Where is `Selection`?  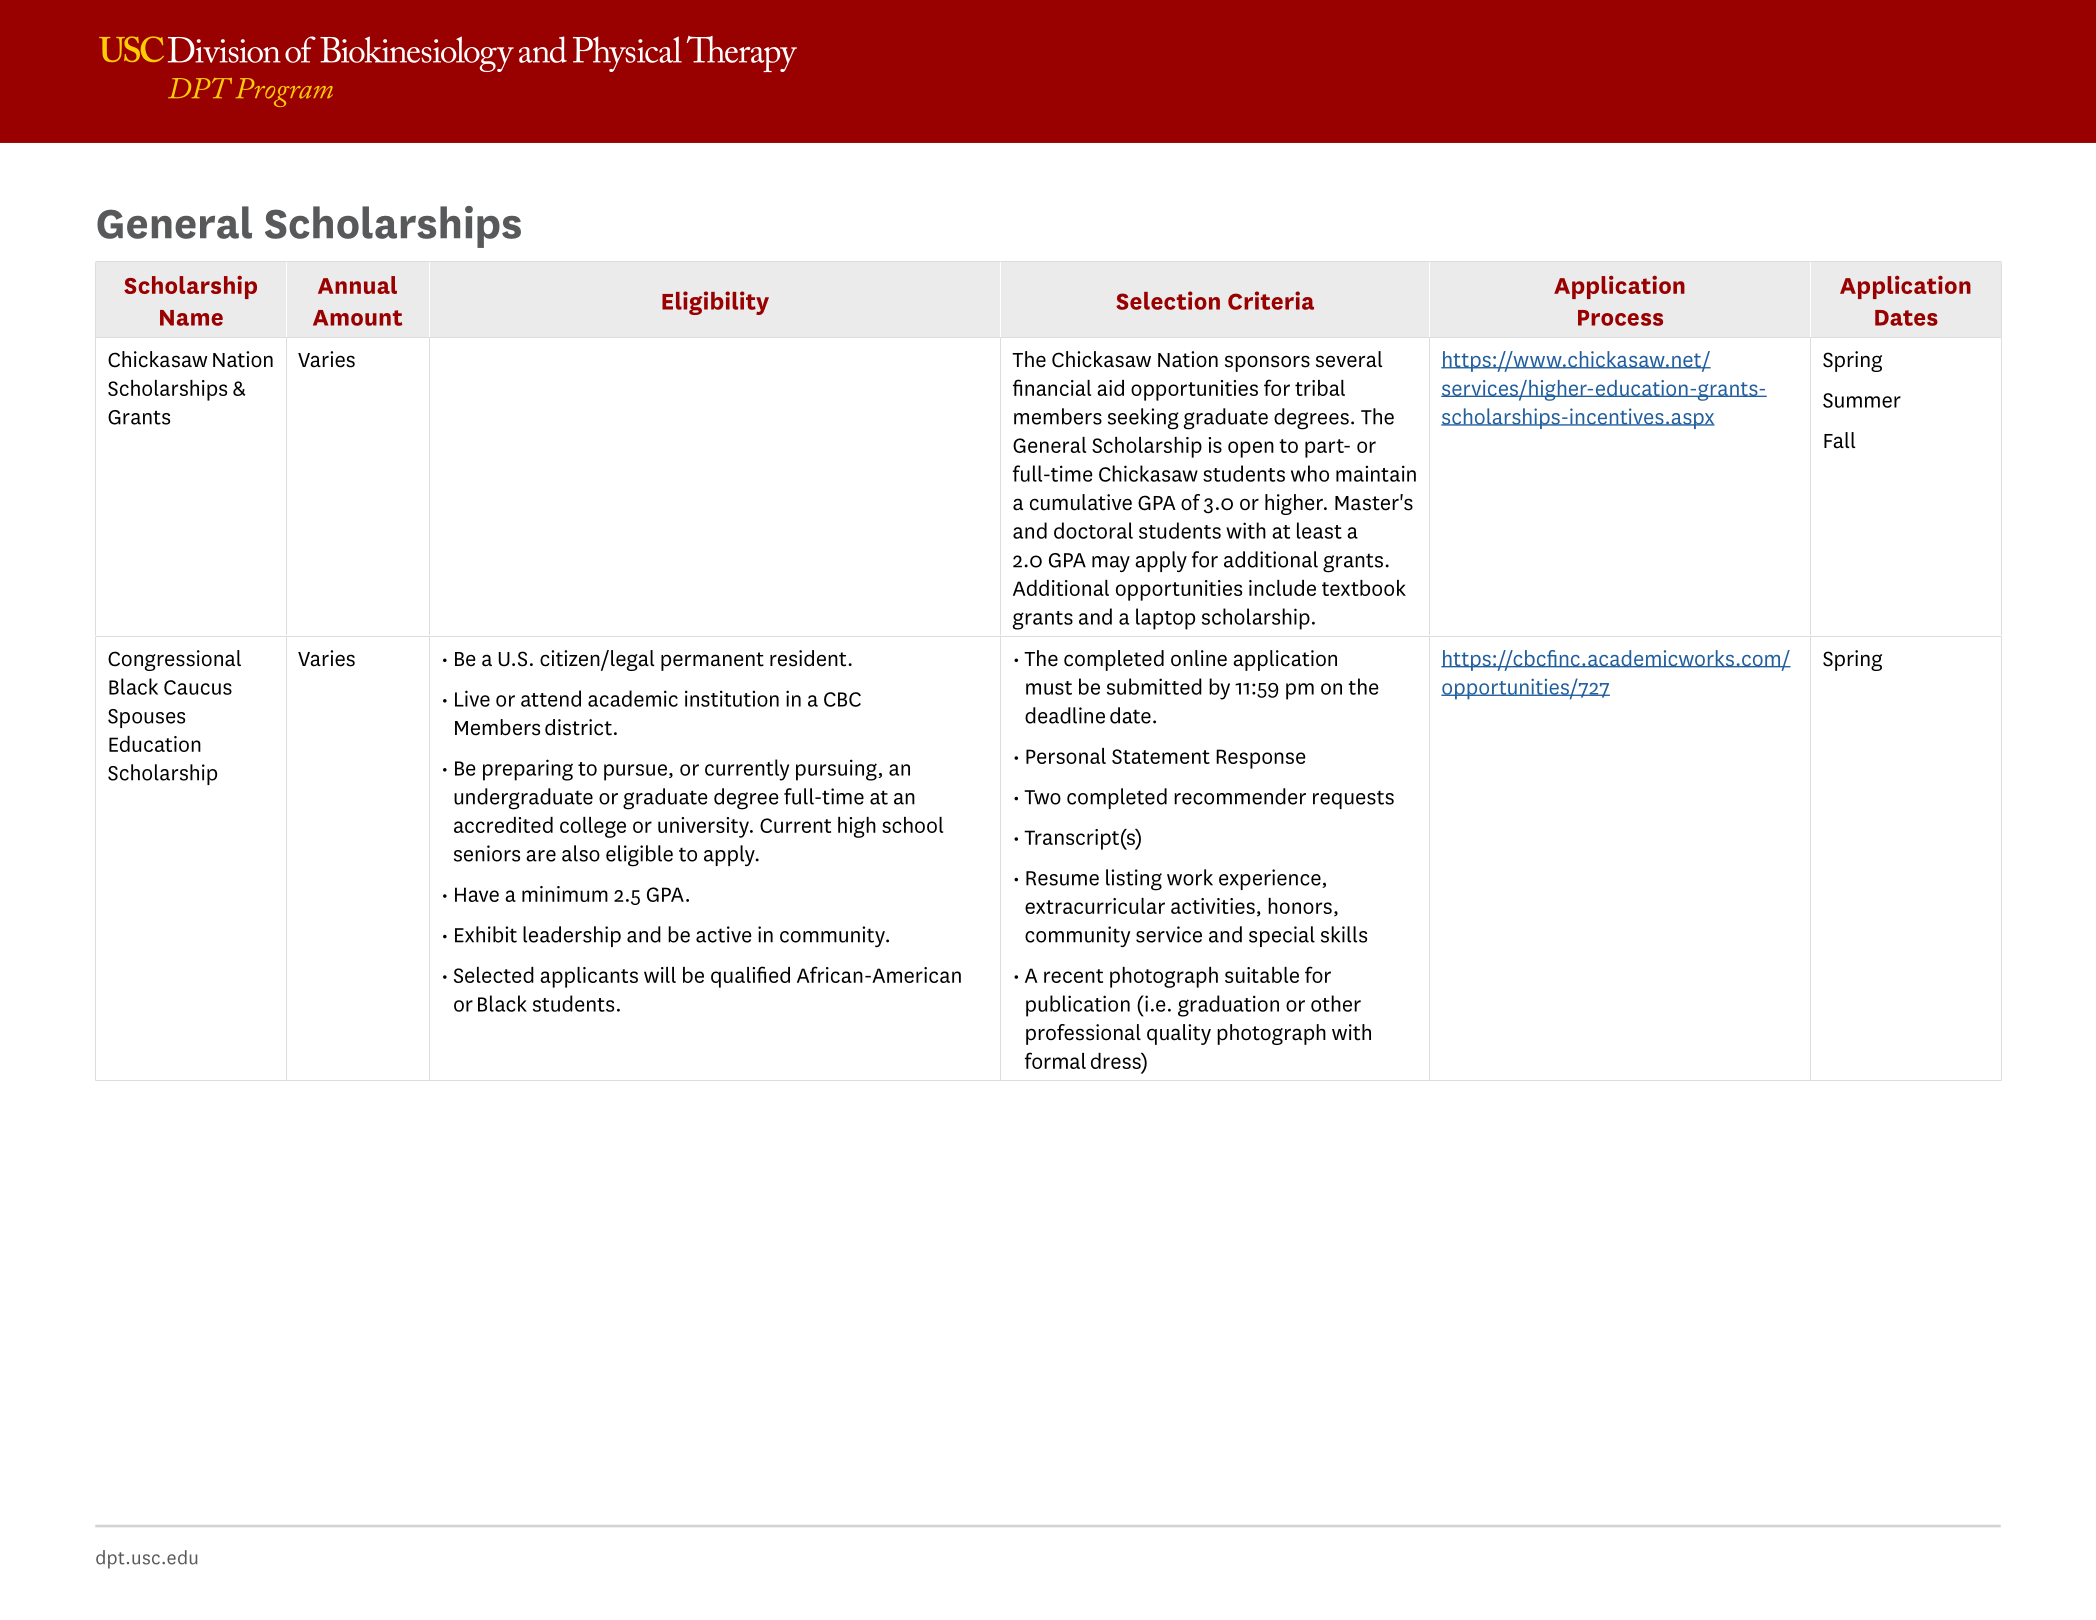
Selection is located at coordinates (1168, 300).
